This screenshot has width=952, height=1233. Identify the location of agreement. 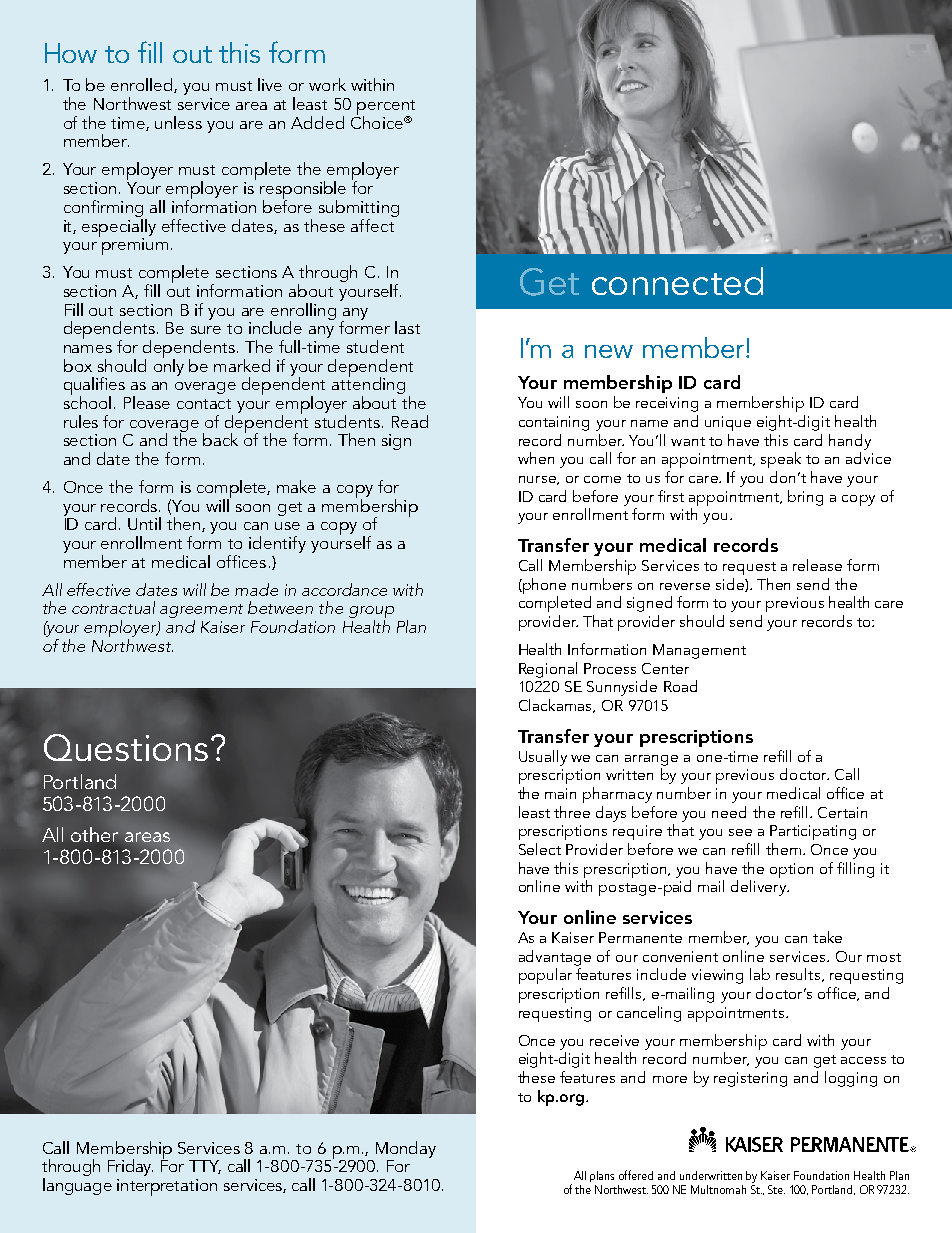
(201, 612).
